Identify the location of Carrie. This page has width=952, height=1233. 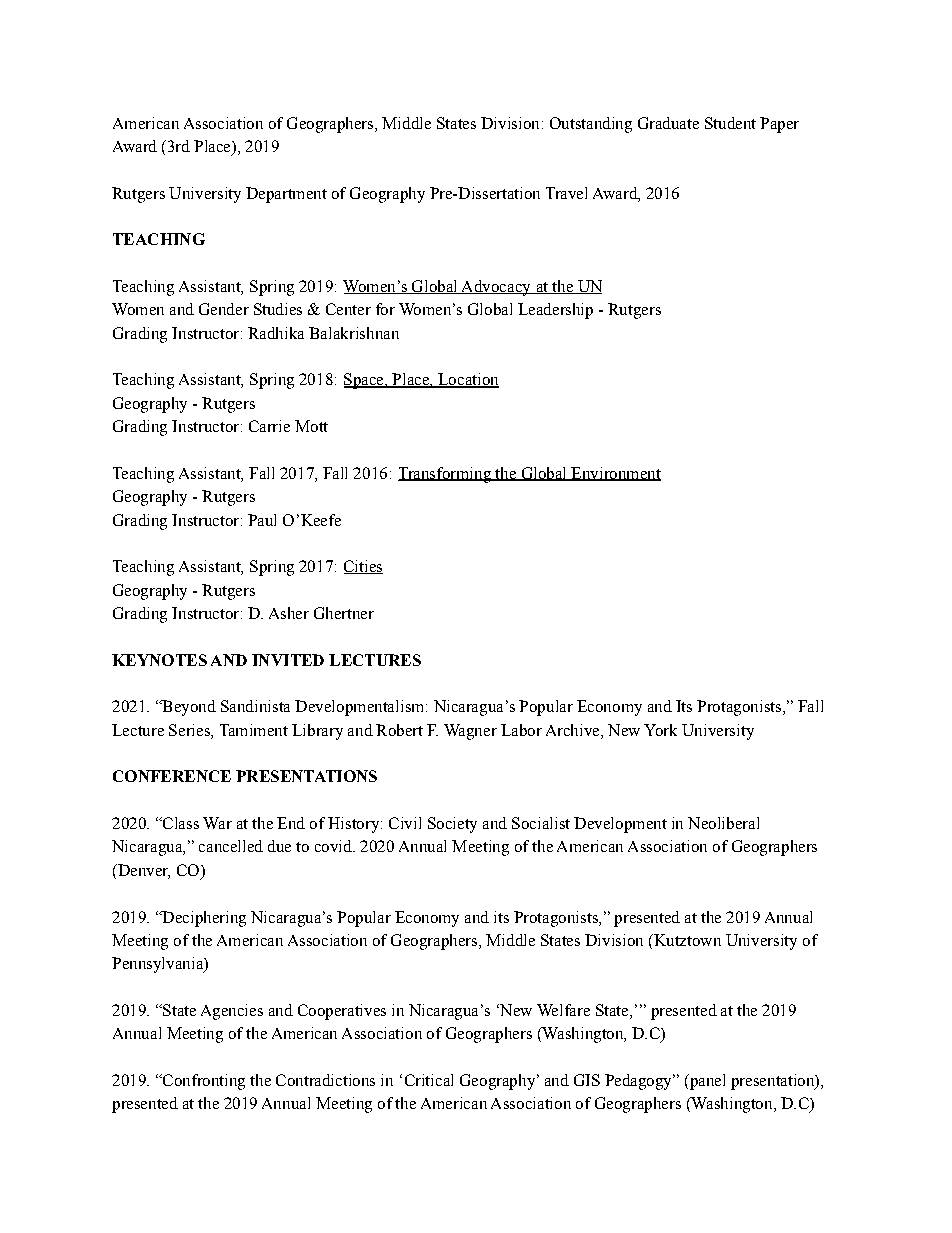
(269, 426).
